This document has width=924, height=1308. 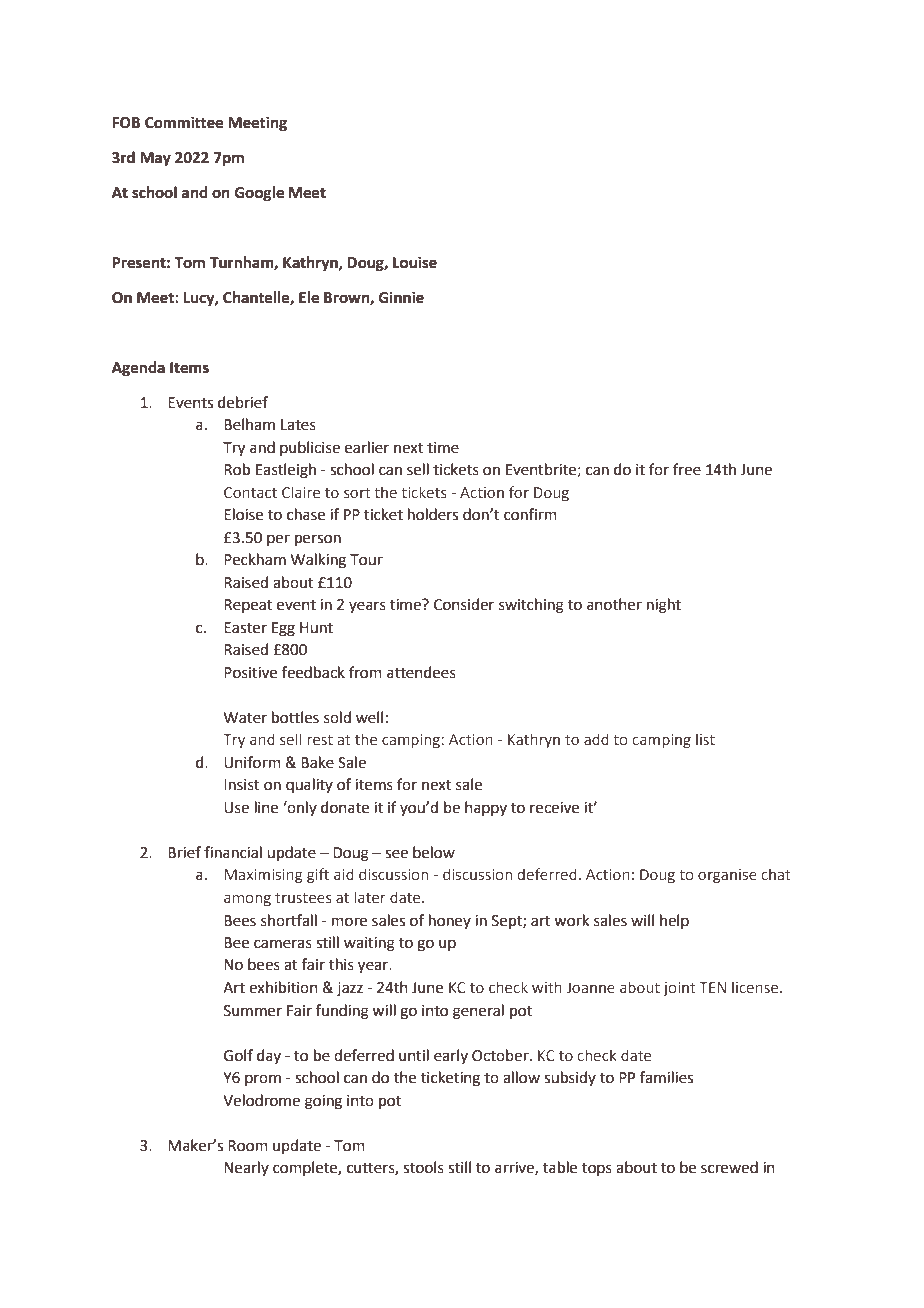 What do you see at coordinates (423, 1167) in the document?
I see `stools` at bounding box center [423, 1167].
